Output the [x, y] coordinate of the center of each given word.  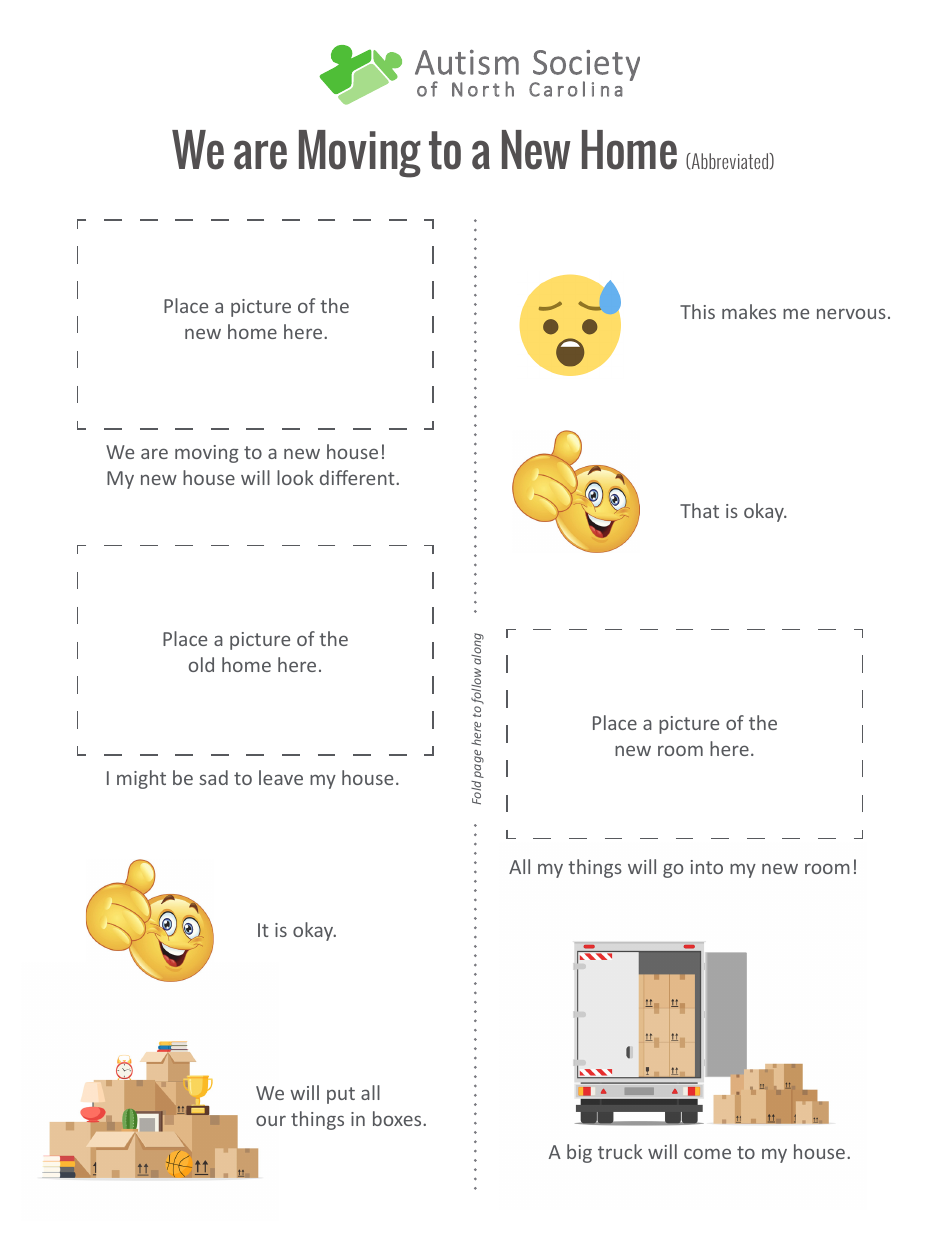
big [579, 1153]
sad [213, 777]
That [699, 510]
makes [749, 311]
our [271, 1120]
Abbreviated [730, 161]
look [295, 477]
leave [281, 777]
